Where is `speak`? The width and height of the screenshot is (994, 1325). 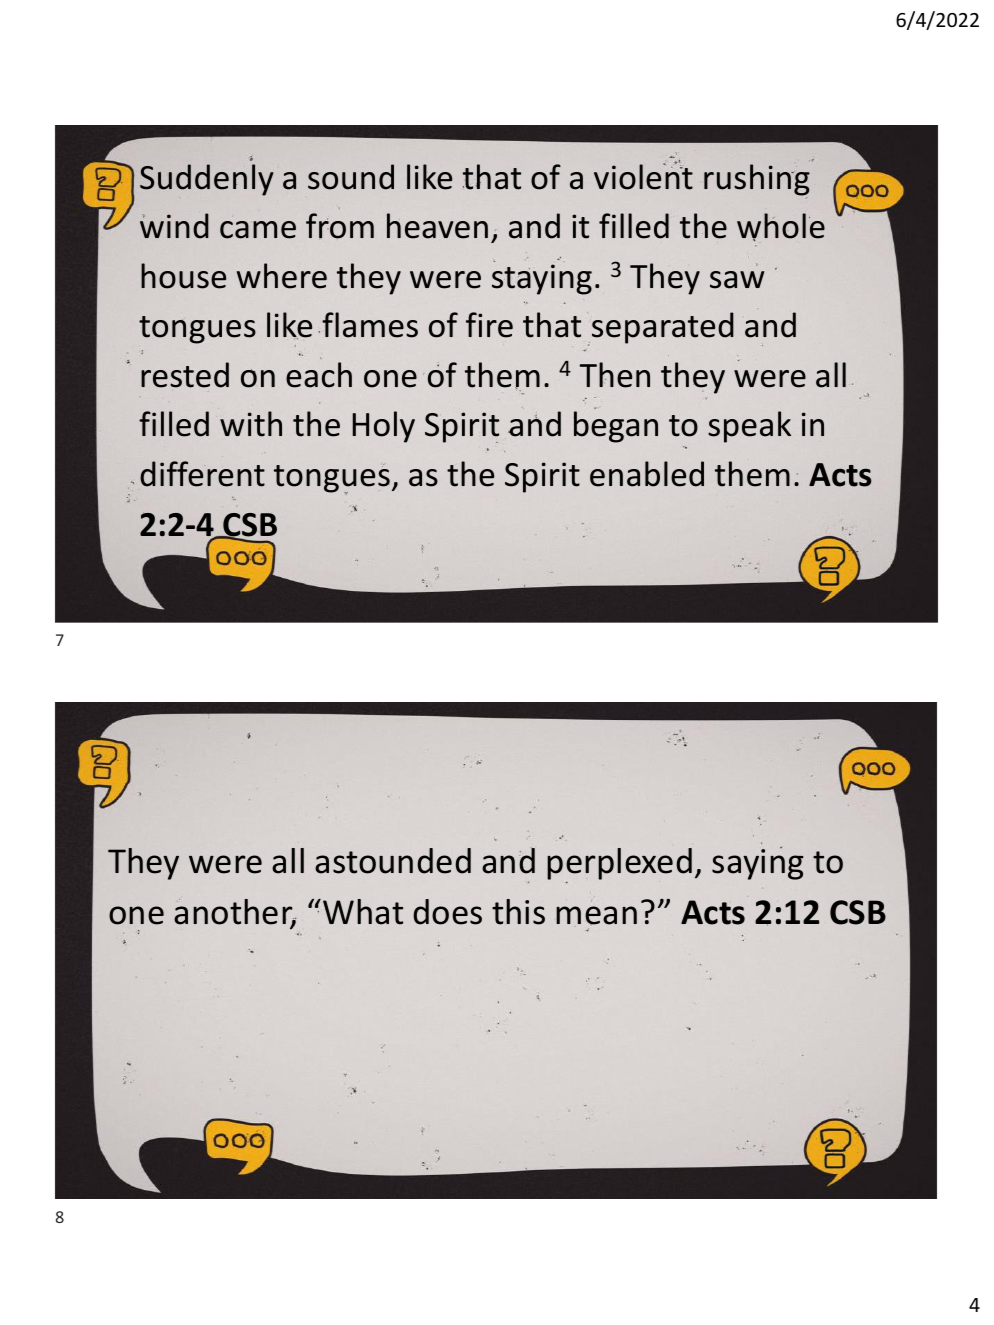
speak is located at coordinates (749, 427).
